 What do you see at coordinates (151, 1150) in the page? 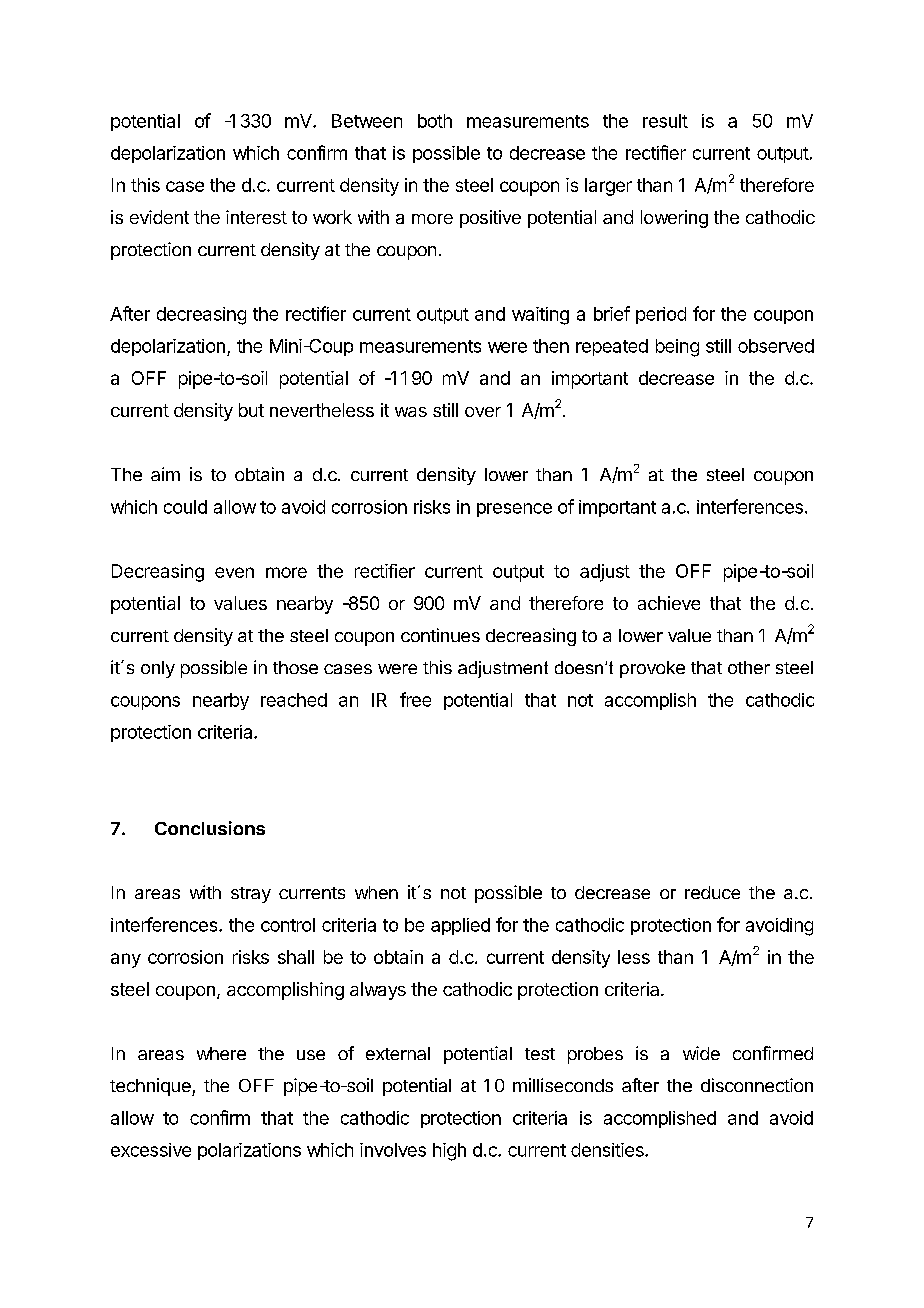
I see `excessive` at bounding box center [151, 1150].
